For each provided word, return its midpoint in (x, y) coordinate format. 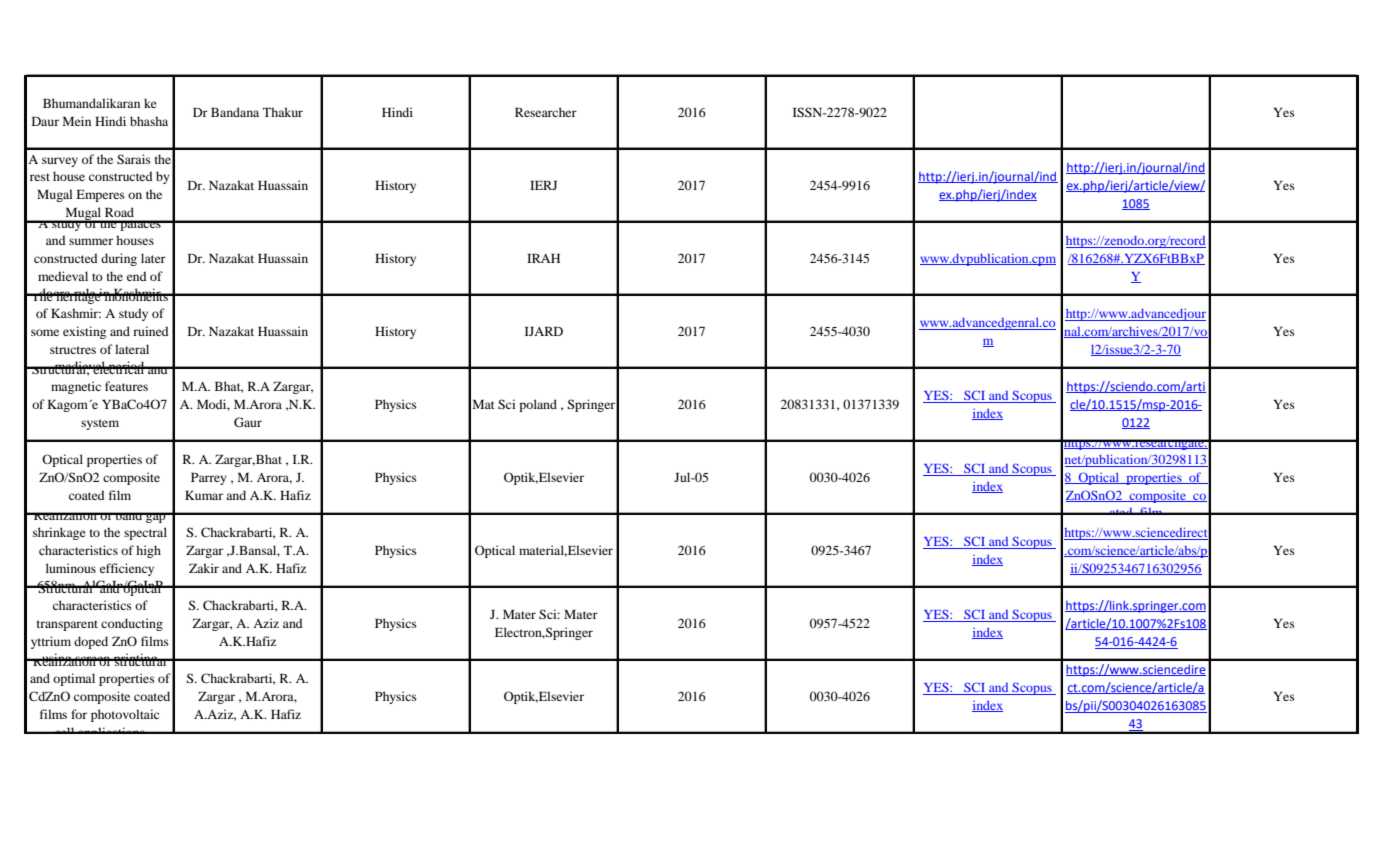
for (79, 714)
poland (538, 405)
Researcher (546, 112)
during (119, 259)
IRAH (543, 258)
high (148, 551)
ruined (151, 331)
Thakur (283, 112)
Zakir (204, 568)
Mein (77, 121)
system (100, 424)
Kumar (204, 495)
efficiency (127, 569)
